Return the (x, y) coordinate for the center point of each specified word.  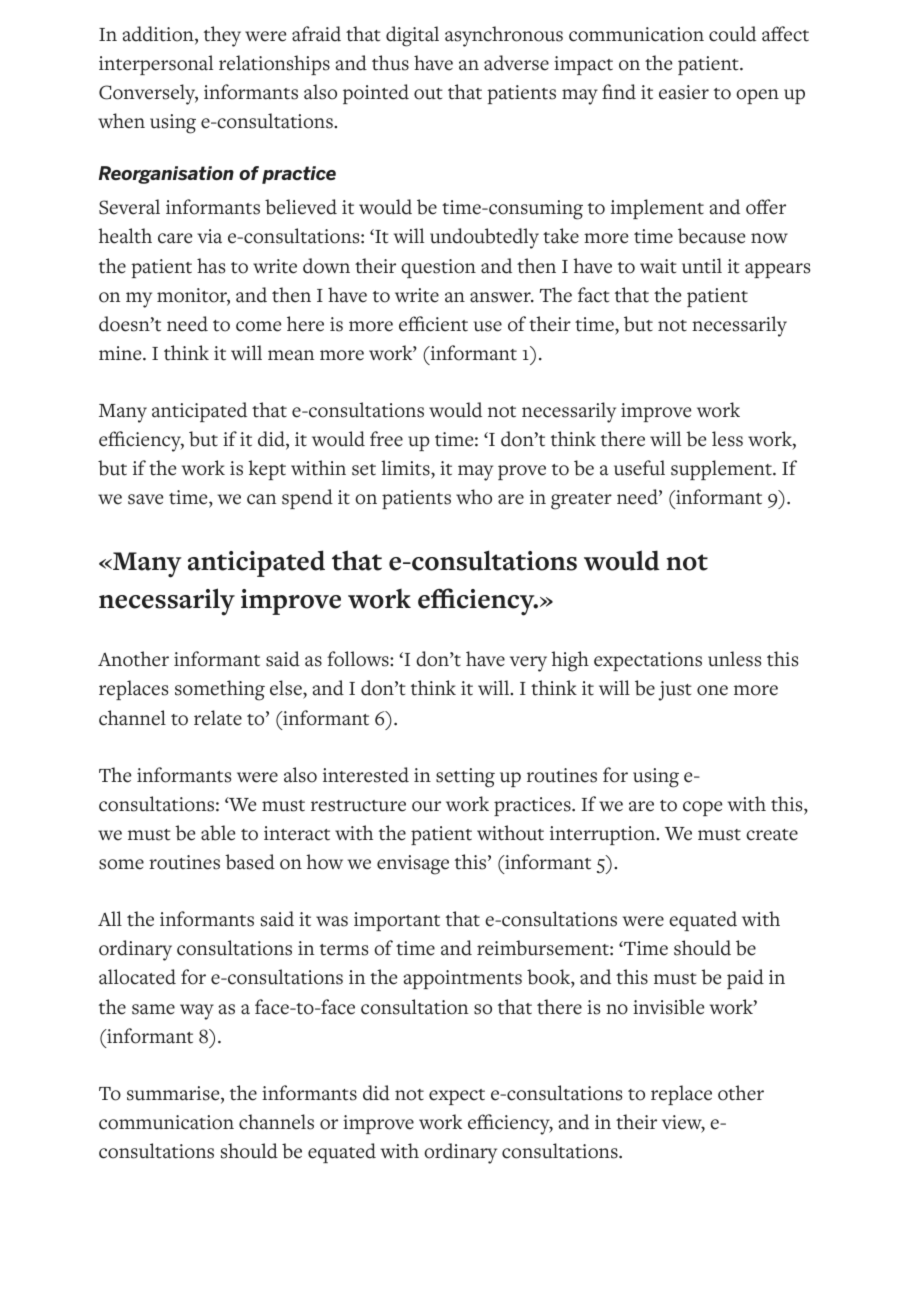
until (702, 266)
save (145, 499)
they (222, 36)
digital (412, 36)
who (474, 497)
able (218, 833)
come (258, 326)
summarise (174, 1094)
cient (446, 324)
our (426, 806)
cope (702, 808)
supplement (722, 470)
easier (684, 92)
